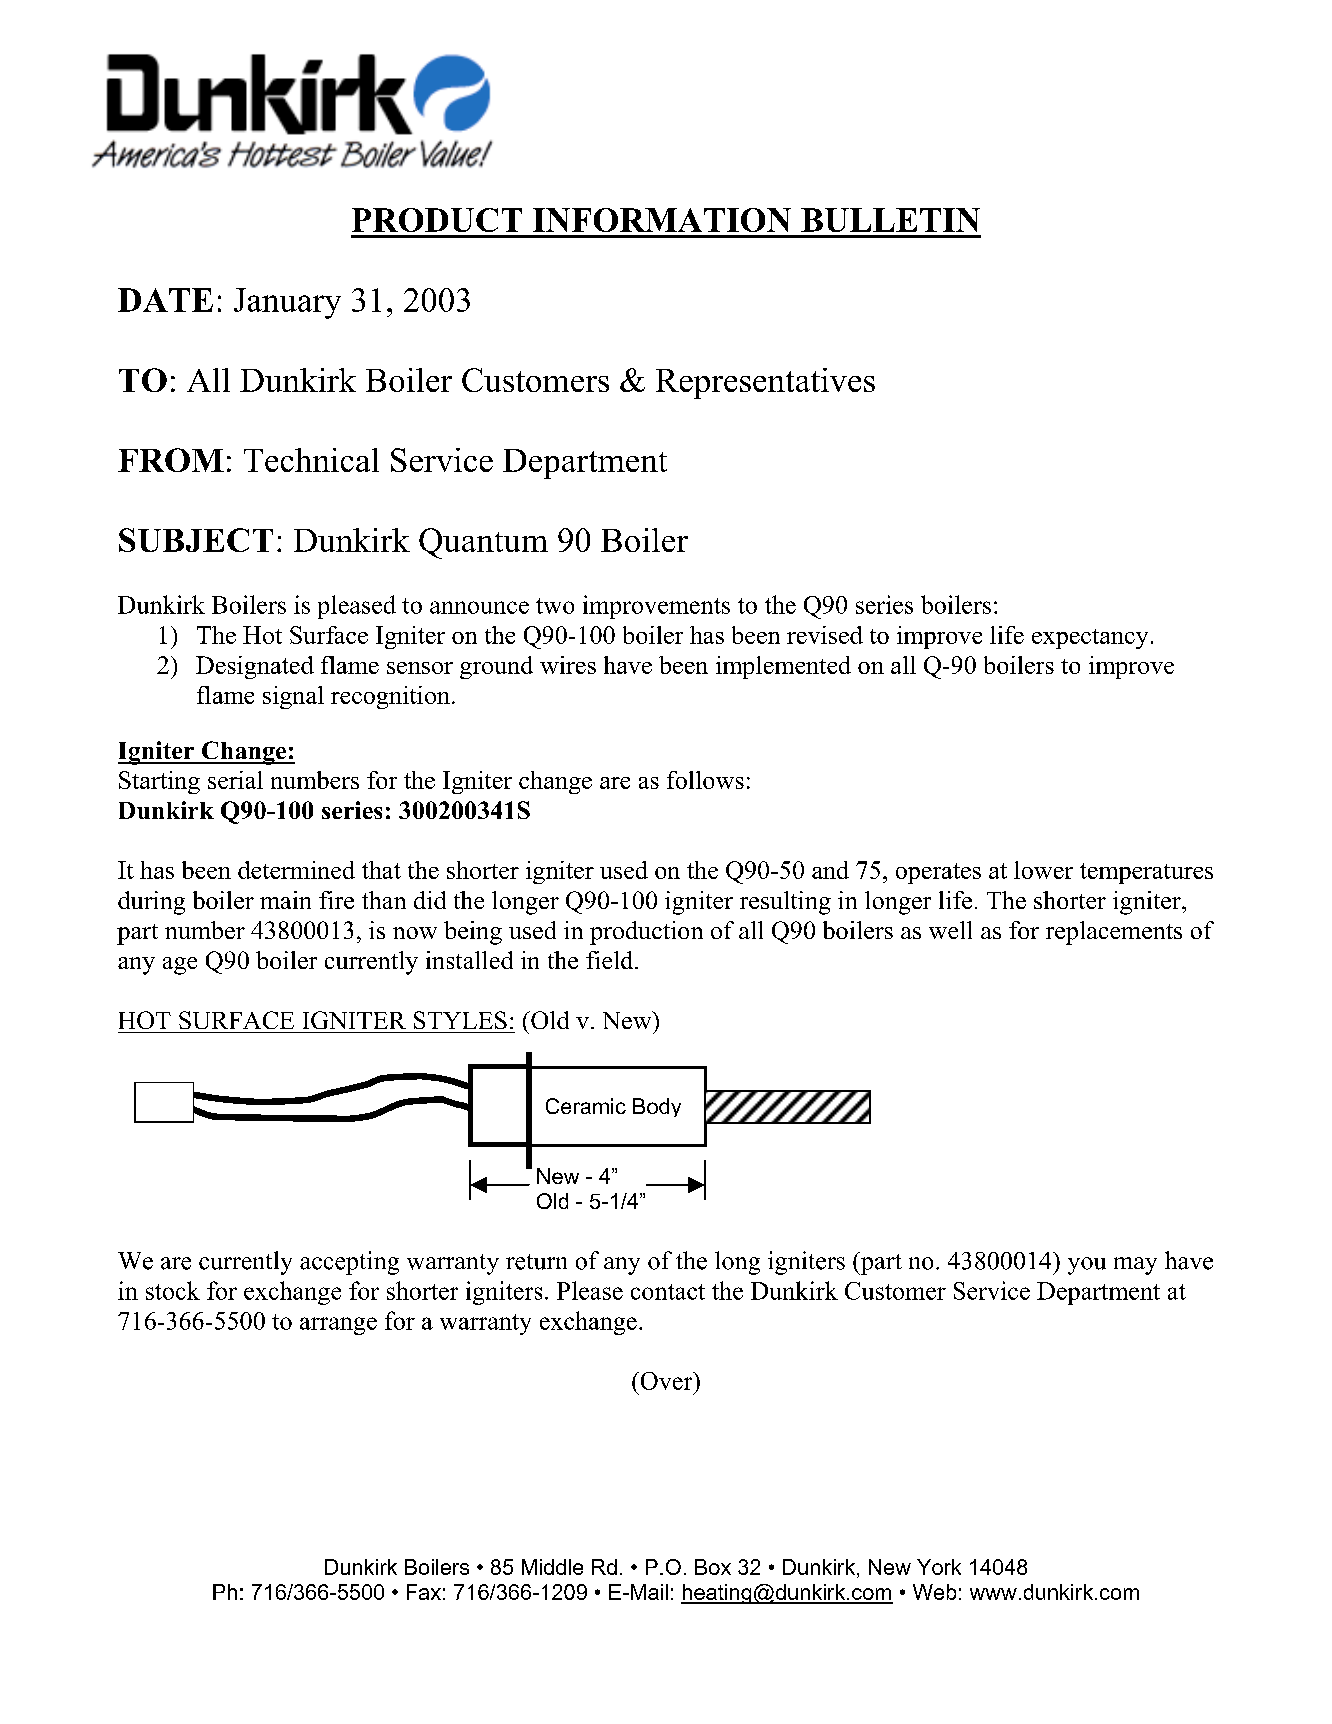 The image size is (1332, 1724). What do you see at coordinates (1087, 1266) in the page?
I see `you` at bounding box center [1087, 1266].
